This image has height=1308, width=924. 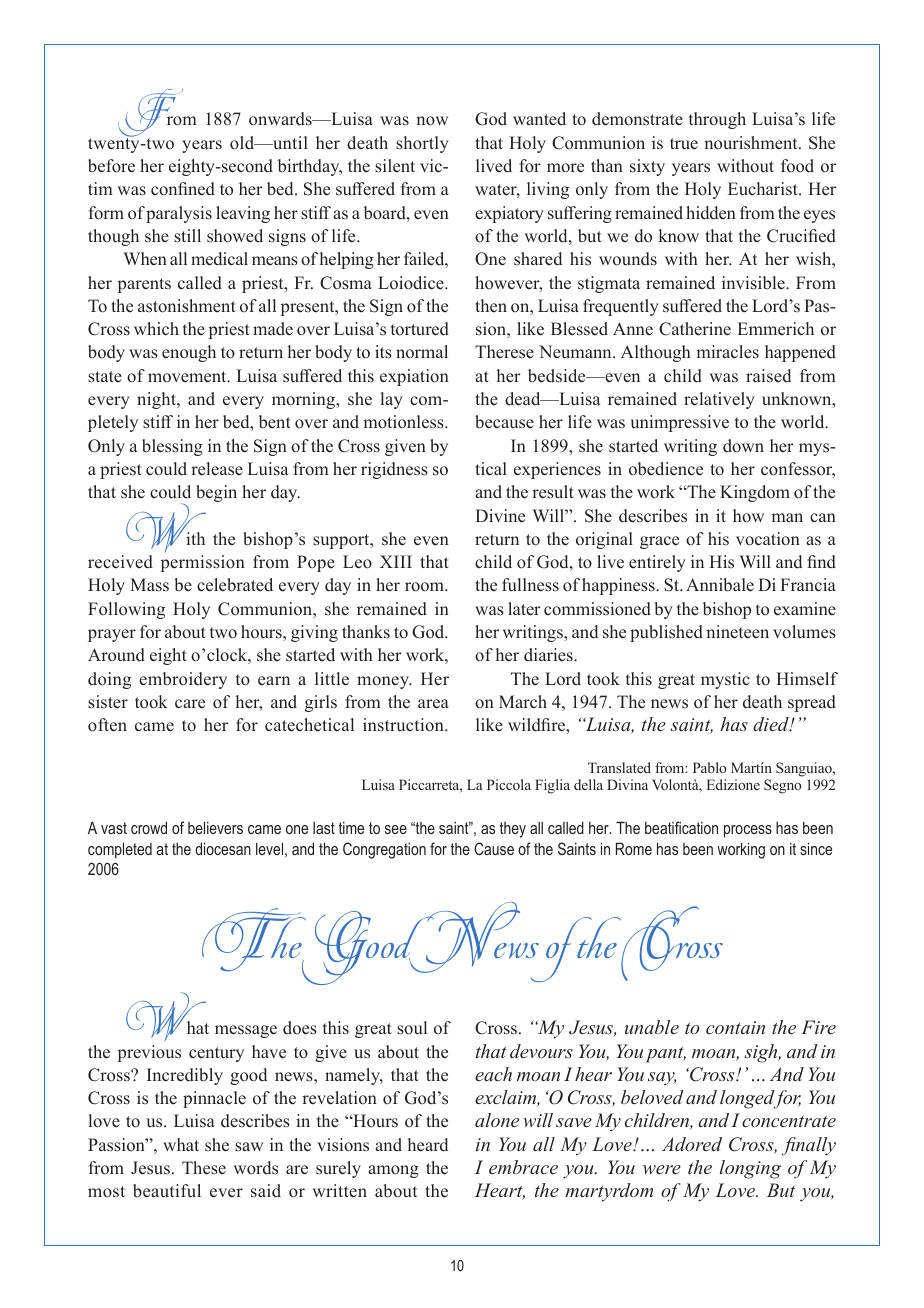 I want to click on These, so click(x=204, y=1168).
